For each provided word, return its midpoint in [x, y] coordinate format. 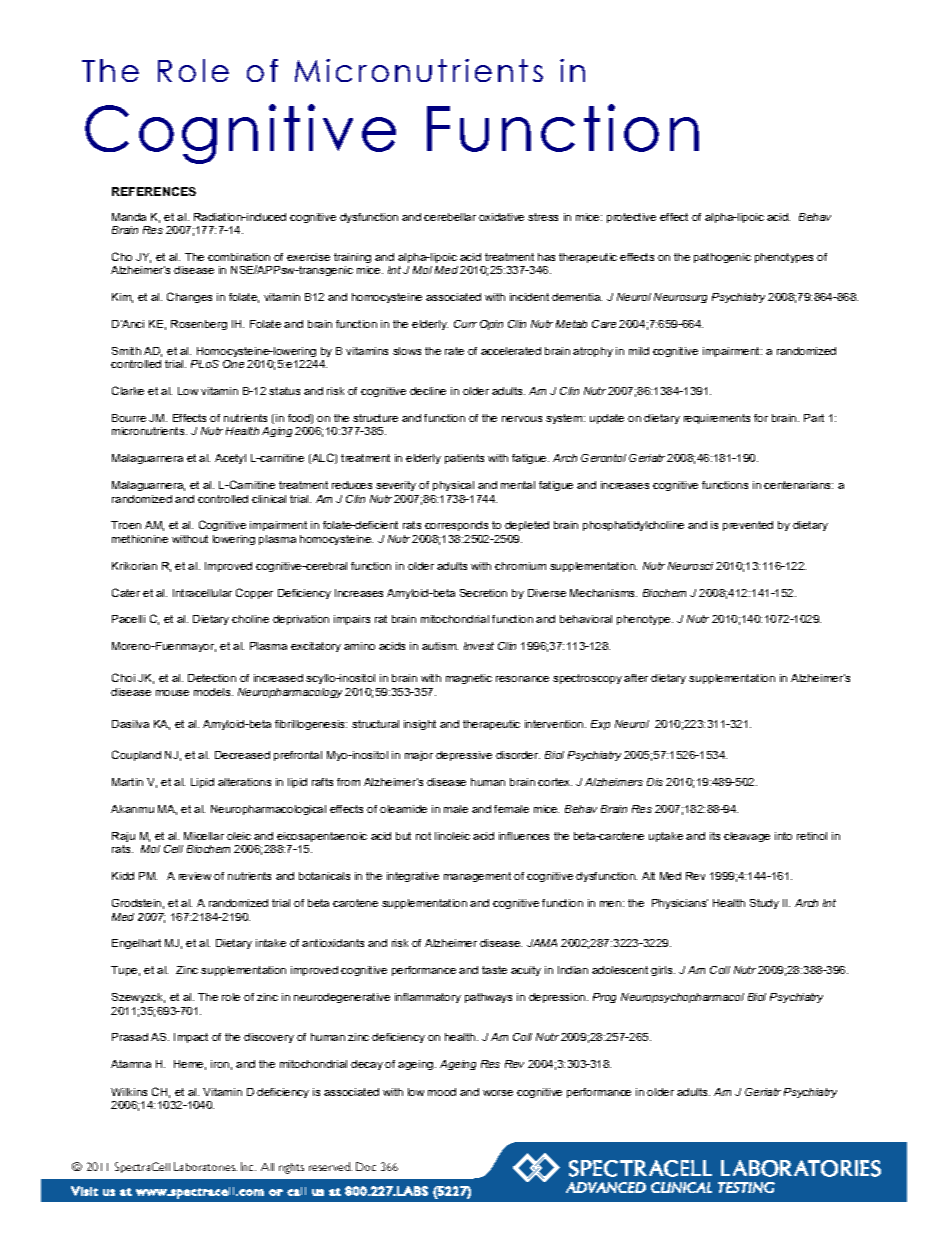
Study [764, 904]
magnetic [469, 679]
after [636, 678]
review [195, 876]
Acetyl [230, 459]
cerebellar [450, 217]
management [477, 877]
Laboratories [205, 1166]
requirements [717, 419]
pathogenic [722, 258]
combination [239, 257]
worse [498, 1093]
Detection [212, 678]
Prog [604, 998]
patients [464, 459]
